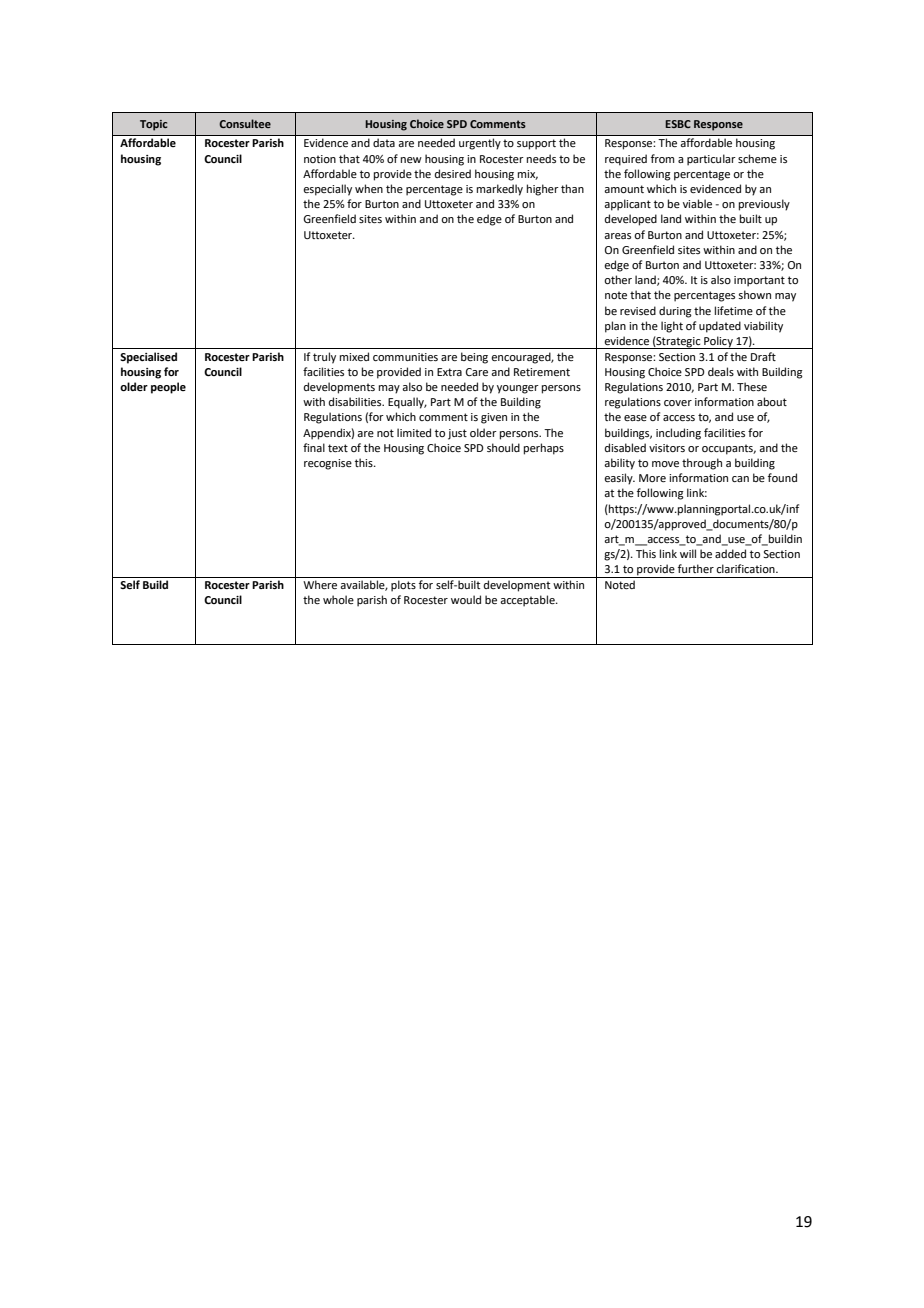 Image resolution: width=924 pixels, height=1308 pixels. What do you see at coordinates (153, 125) in the image?
I see `Topic` at bounding box center [153, 125].
